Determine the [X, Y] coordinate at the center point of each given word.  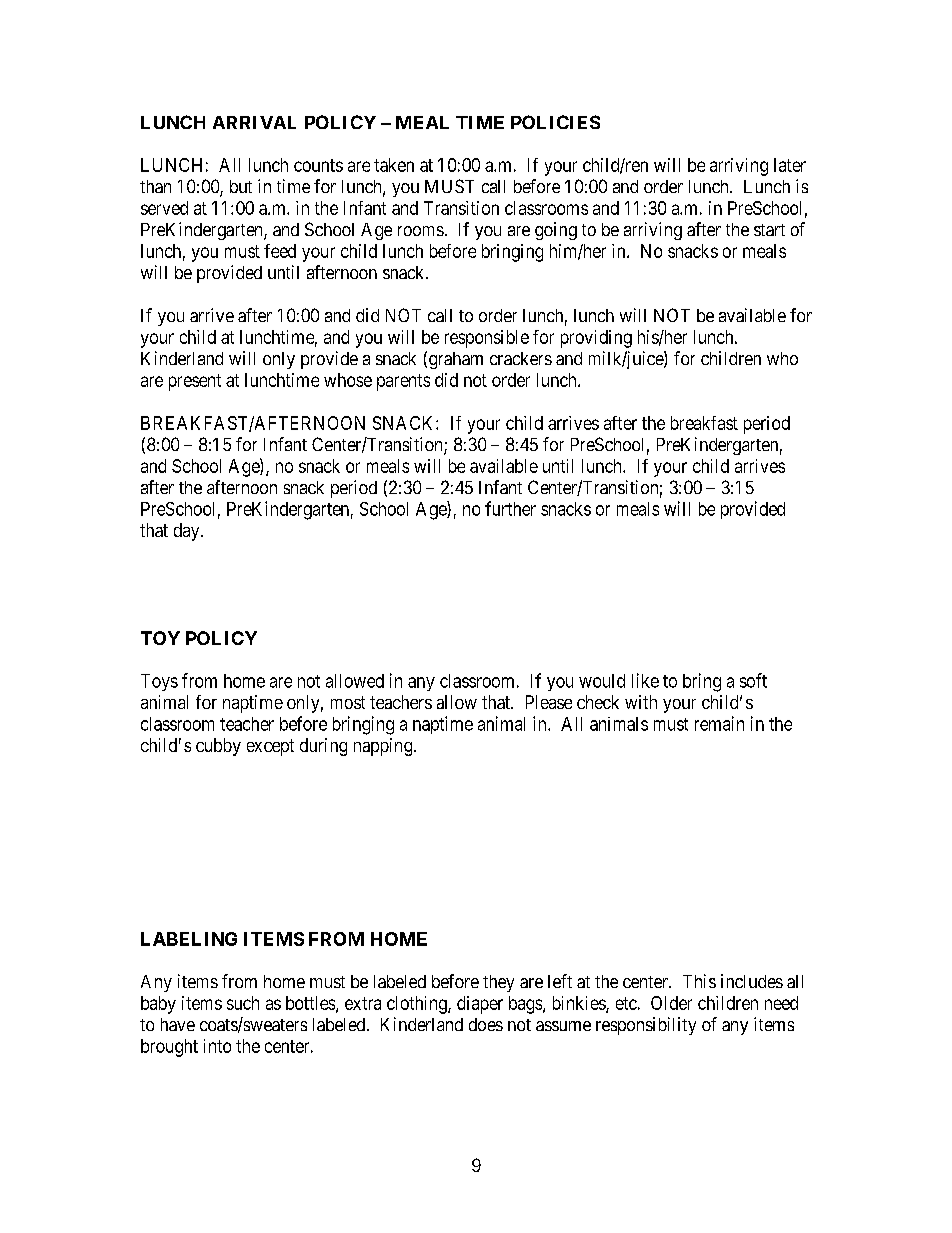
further [510, 508]
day [188, 532]
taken [394, 165]
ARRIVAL [254, 122]
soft [753, 680]
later [790, 165]
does [486, 1024]
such [243, 1003]
